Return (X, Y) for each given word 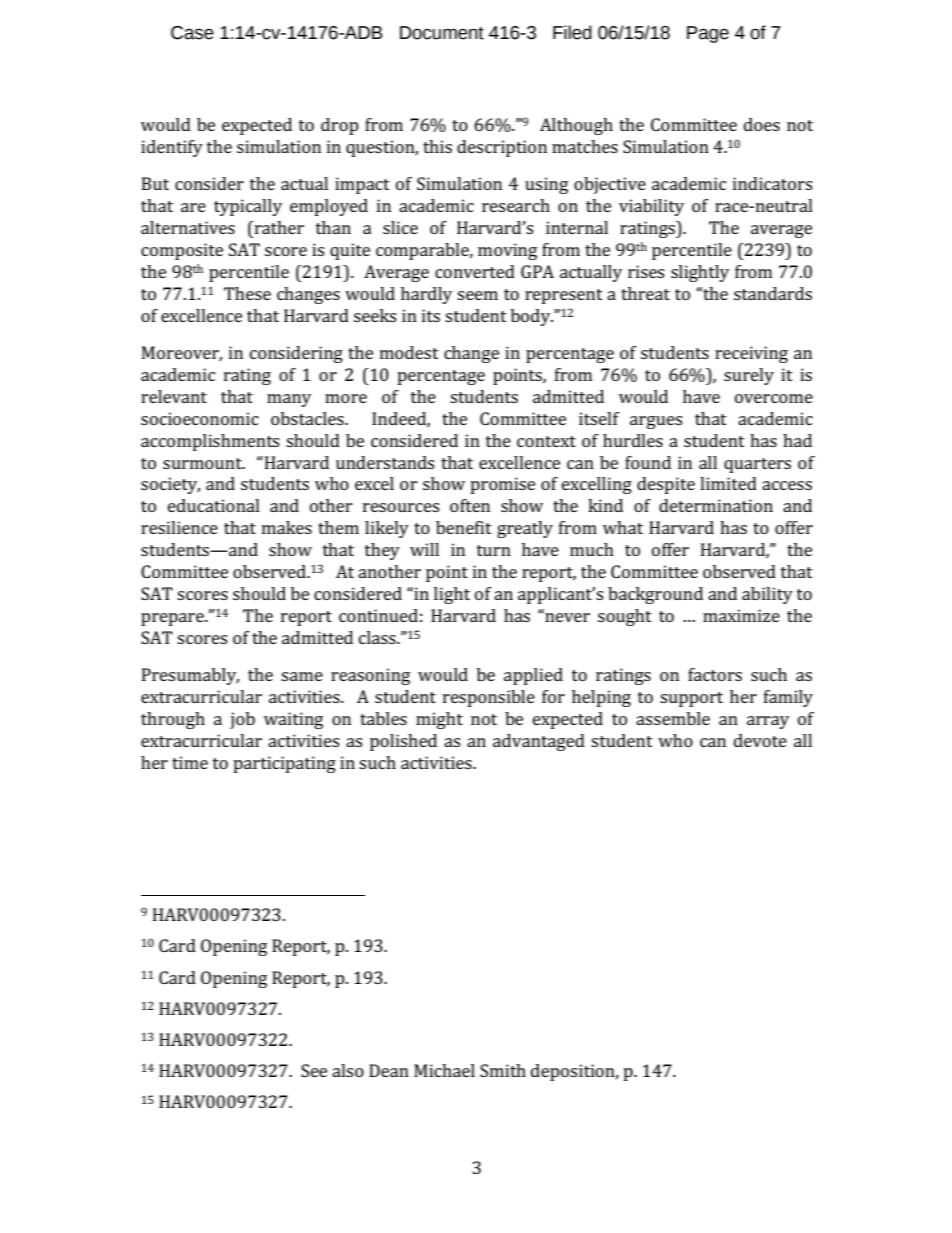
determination (716, 505)
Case (192, 33)
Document (442, 33)
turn (494, 550)
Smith (503, 1070)
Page (708, 34)
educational (214, 505)
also (348, 1070)
